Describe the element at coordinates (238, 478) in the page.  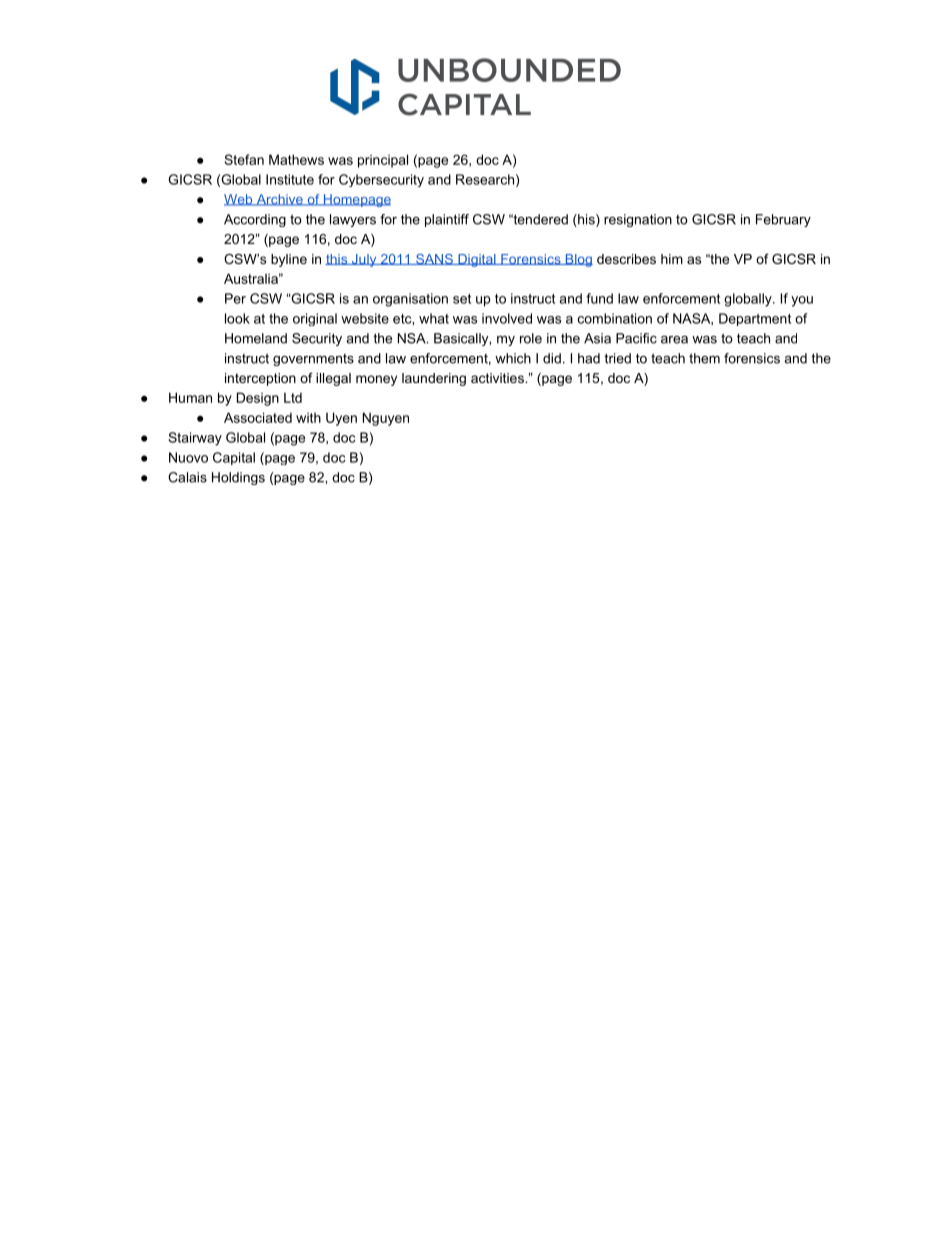
I see `Holdings` at that location.
